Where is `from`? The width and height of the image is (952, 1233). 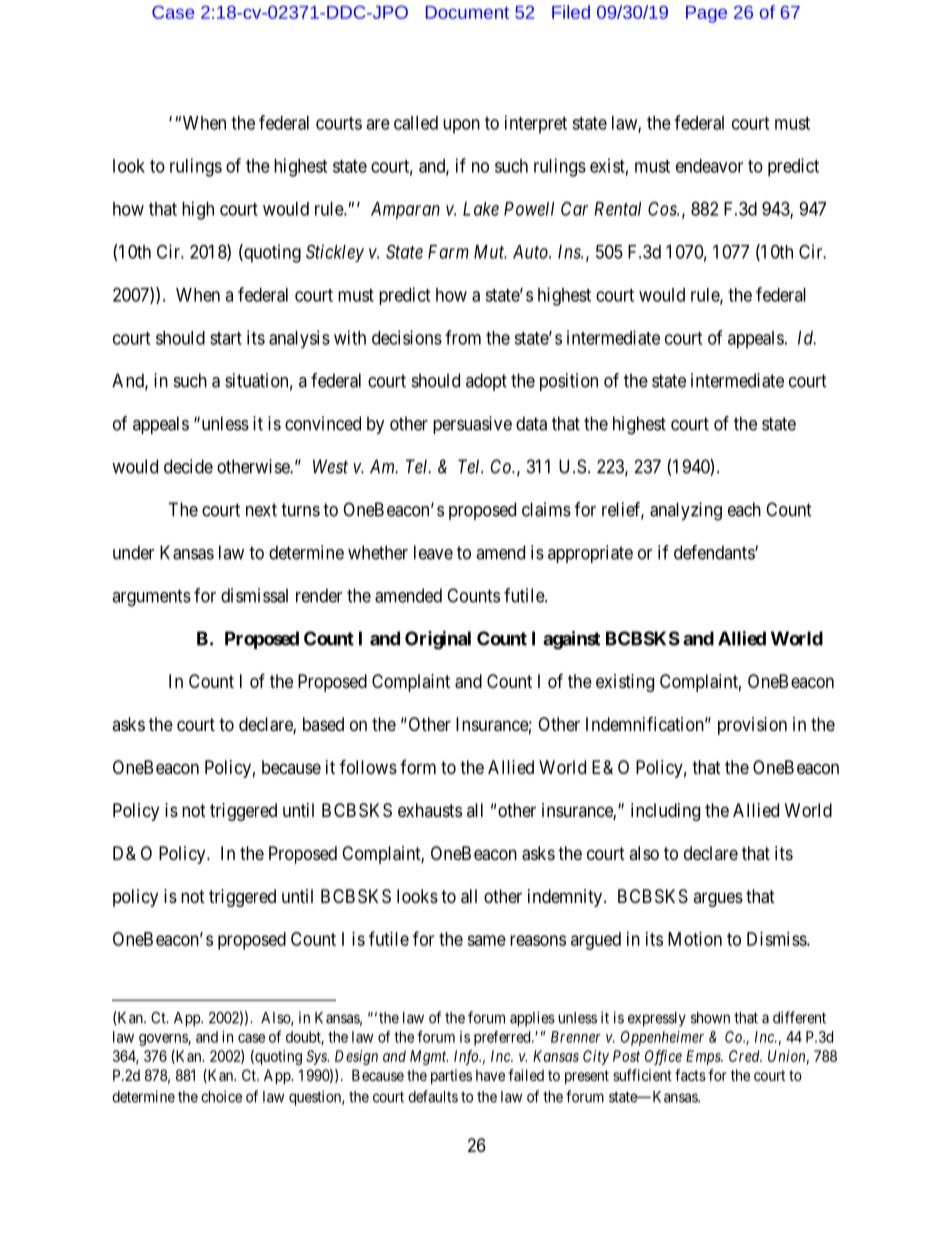
from is located at coordinates (463, 337).
